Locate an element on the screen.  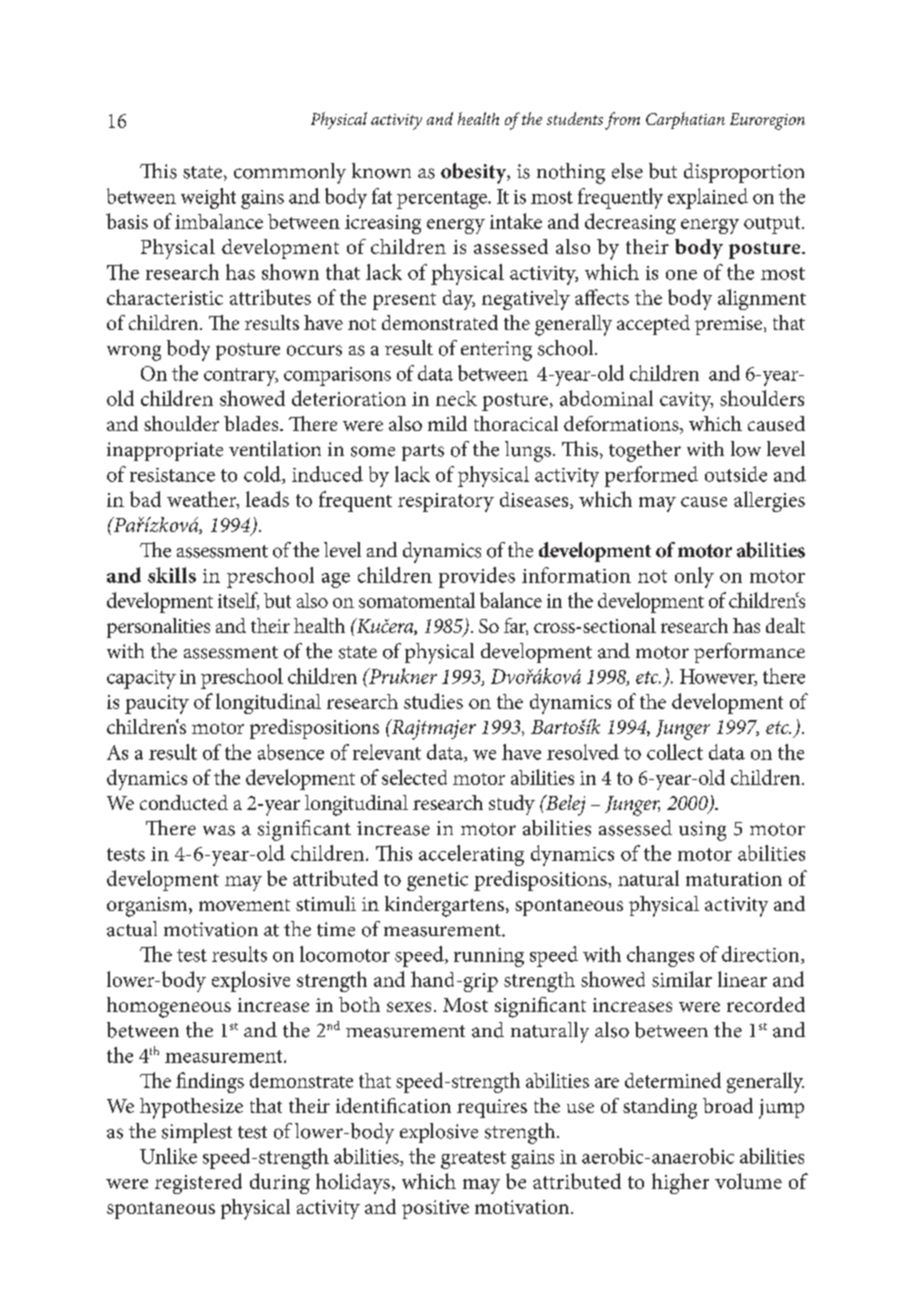
studies is located at coordinates (433, 701).
